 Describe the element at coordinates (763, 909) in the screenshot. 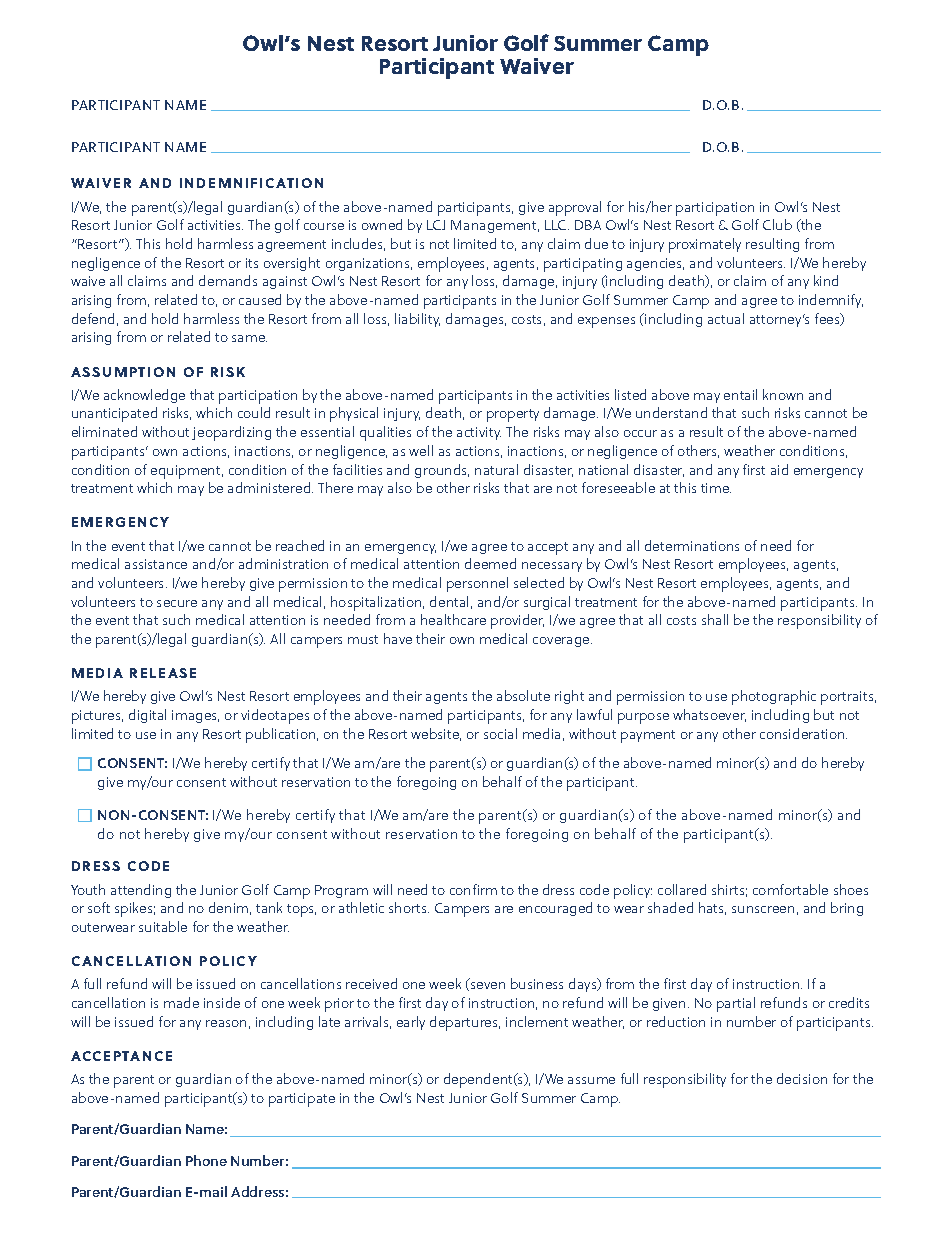

I see `sunscreen` at that location.
